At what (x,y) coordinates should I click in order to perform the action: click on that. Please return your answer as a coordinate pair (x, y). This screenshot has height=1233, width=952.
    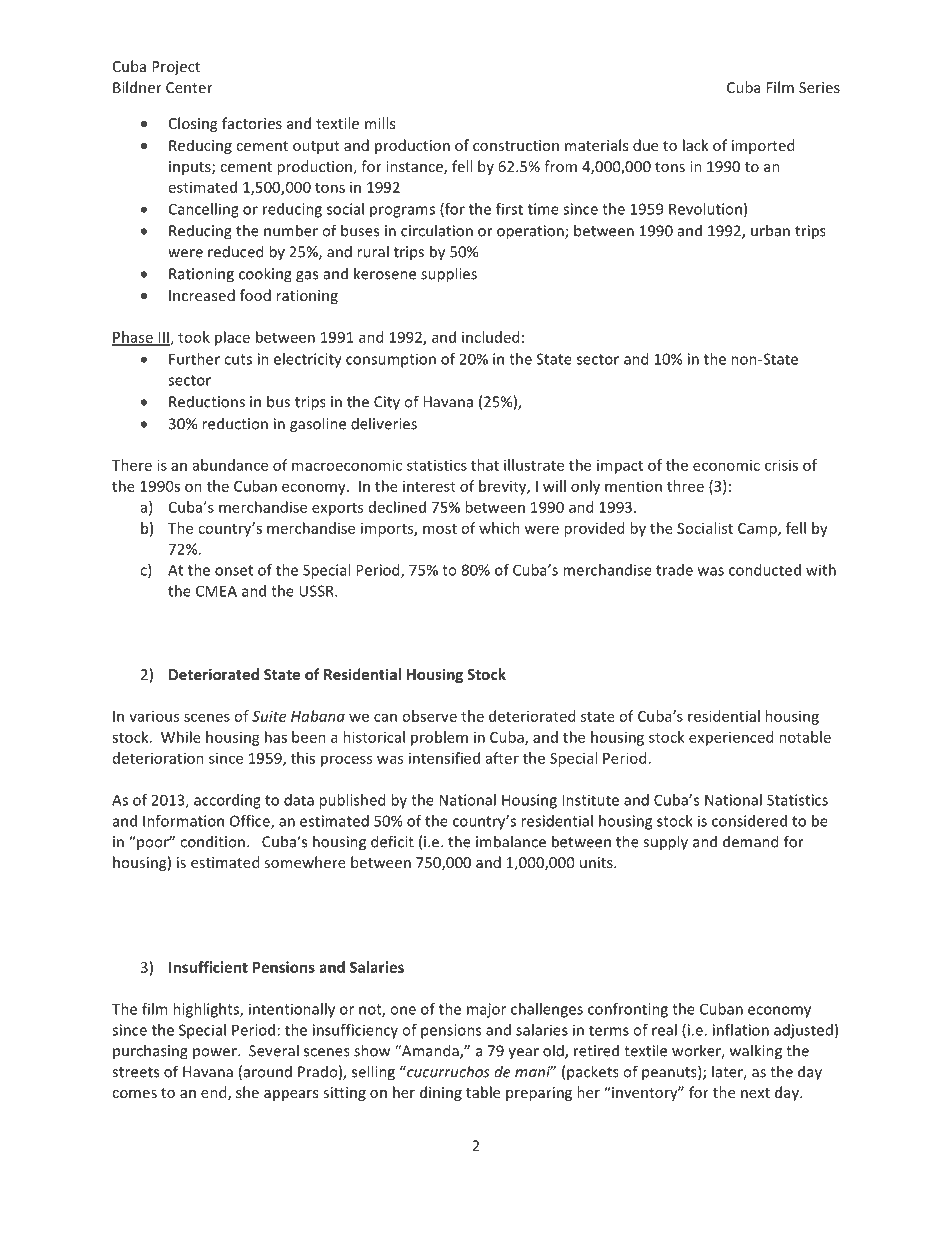
    Looking at the image, I should click on (485, 465).
